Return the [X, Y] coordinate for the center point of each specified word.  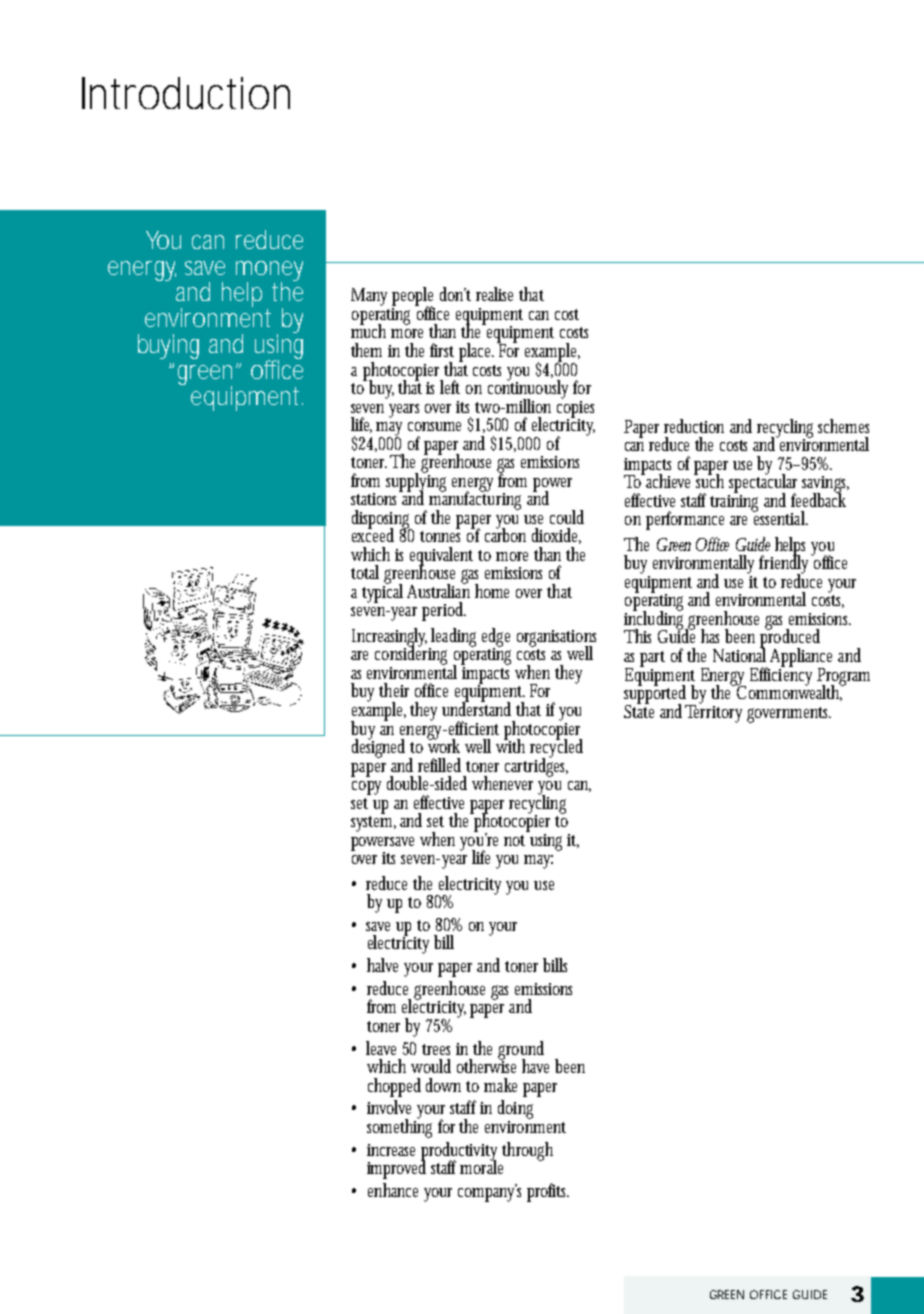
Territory [713, 712]
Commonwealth [789, 692]
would [431, 1066]
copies [575, 409]
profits [548, 1192]
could [567, 517]
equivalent [441, 557]
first [442, 350]
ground [521, 1051]
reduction [694, 426]
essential [780, 517]
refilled [439, 765]
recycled [556, 748]
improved [396, 1168]
